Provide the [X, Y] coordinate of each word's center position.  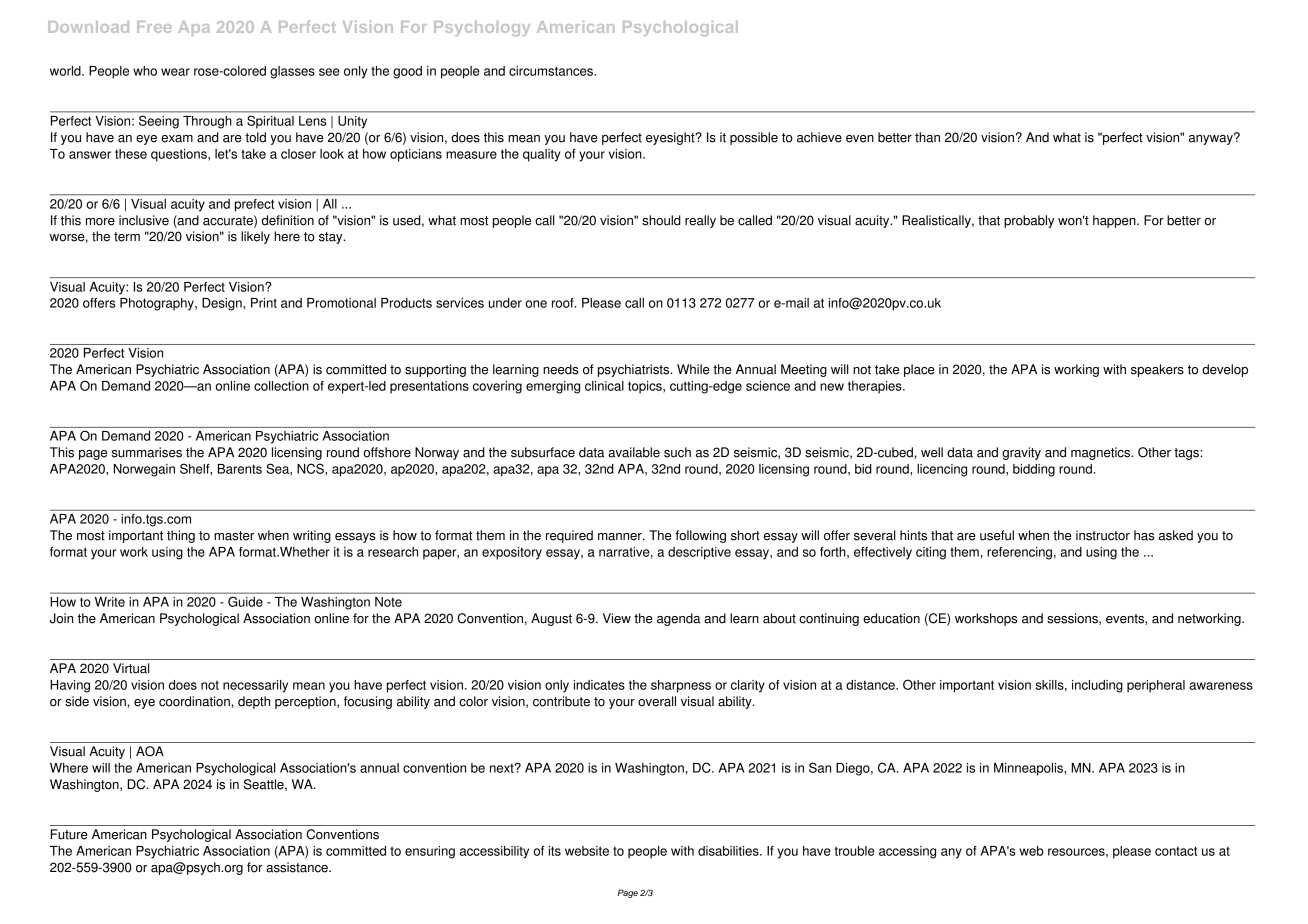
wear [175, 72]
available [634, 452]
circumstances [552, 71]
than [927, 137]
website [587, 851]
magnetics [1102, 453]
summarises [147, 452]
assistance [298, 867]
